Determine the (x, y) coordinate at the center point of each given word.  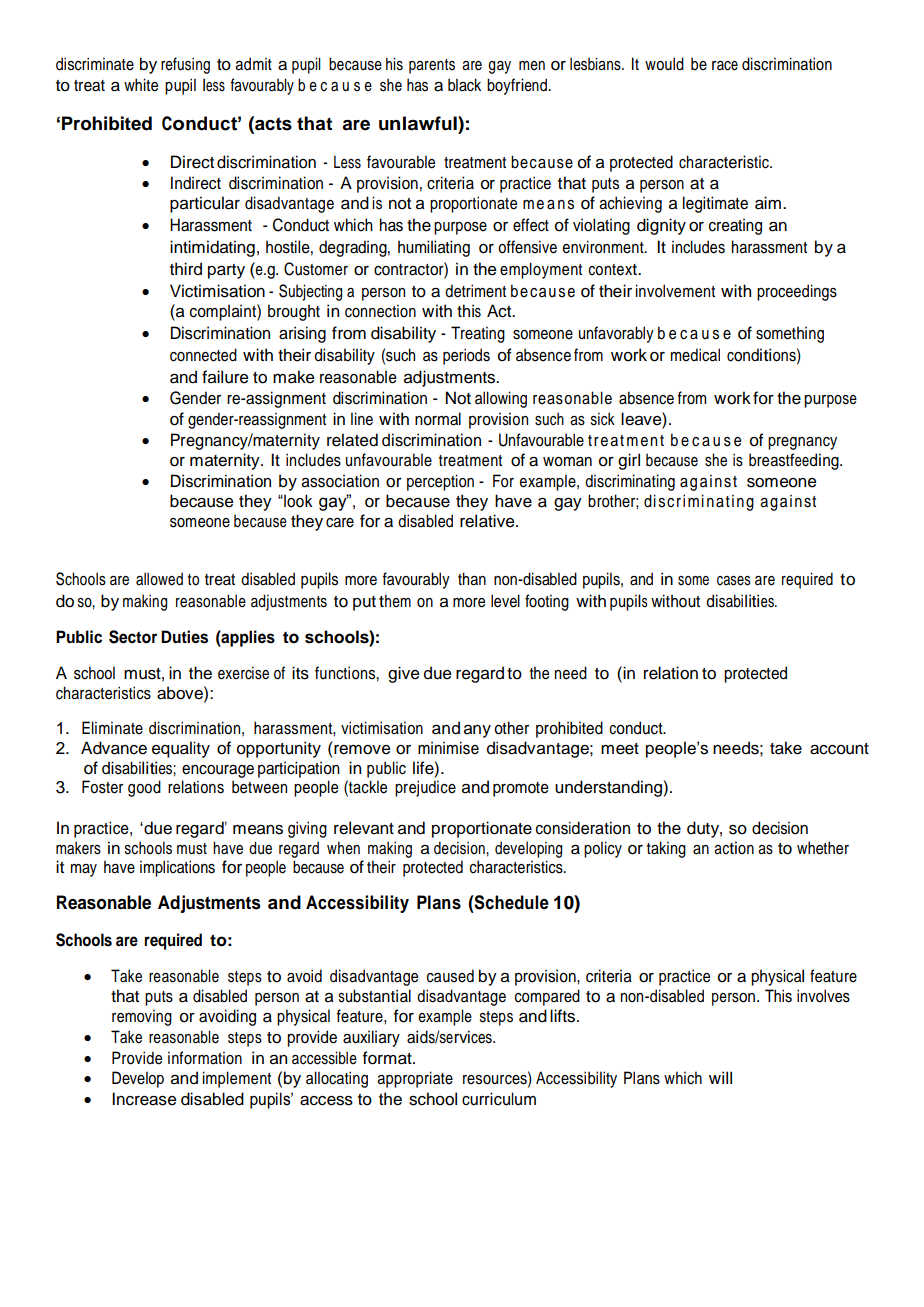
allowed (159, 579)
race (725, 66)
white (141, 85)
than (472, 579)
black (464, 85)
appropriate (415, 1079)
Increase (144, 1099)
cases (734, 581)
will (720, 1077)
